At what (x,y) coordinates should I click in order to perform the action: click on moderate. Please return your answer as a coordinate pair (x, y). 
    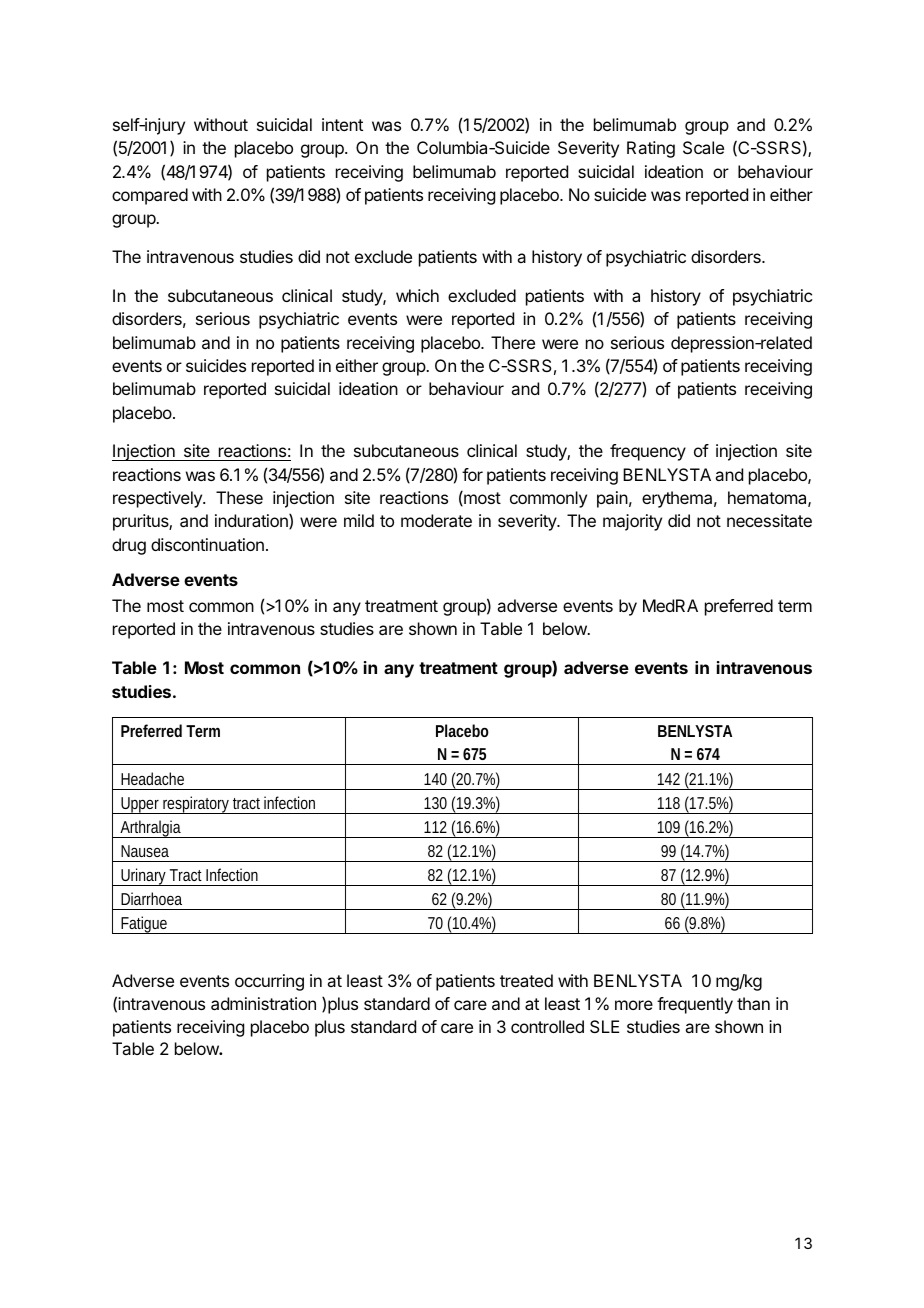
    Looking at the image, I should click on (436, 520).
